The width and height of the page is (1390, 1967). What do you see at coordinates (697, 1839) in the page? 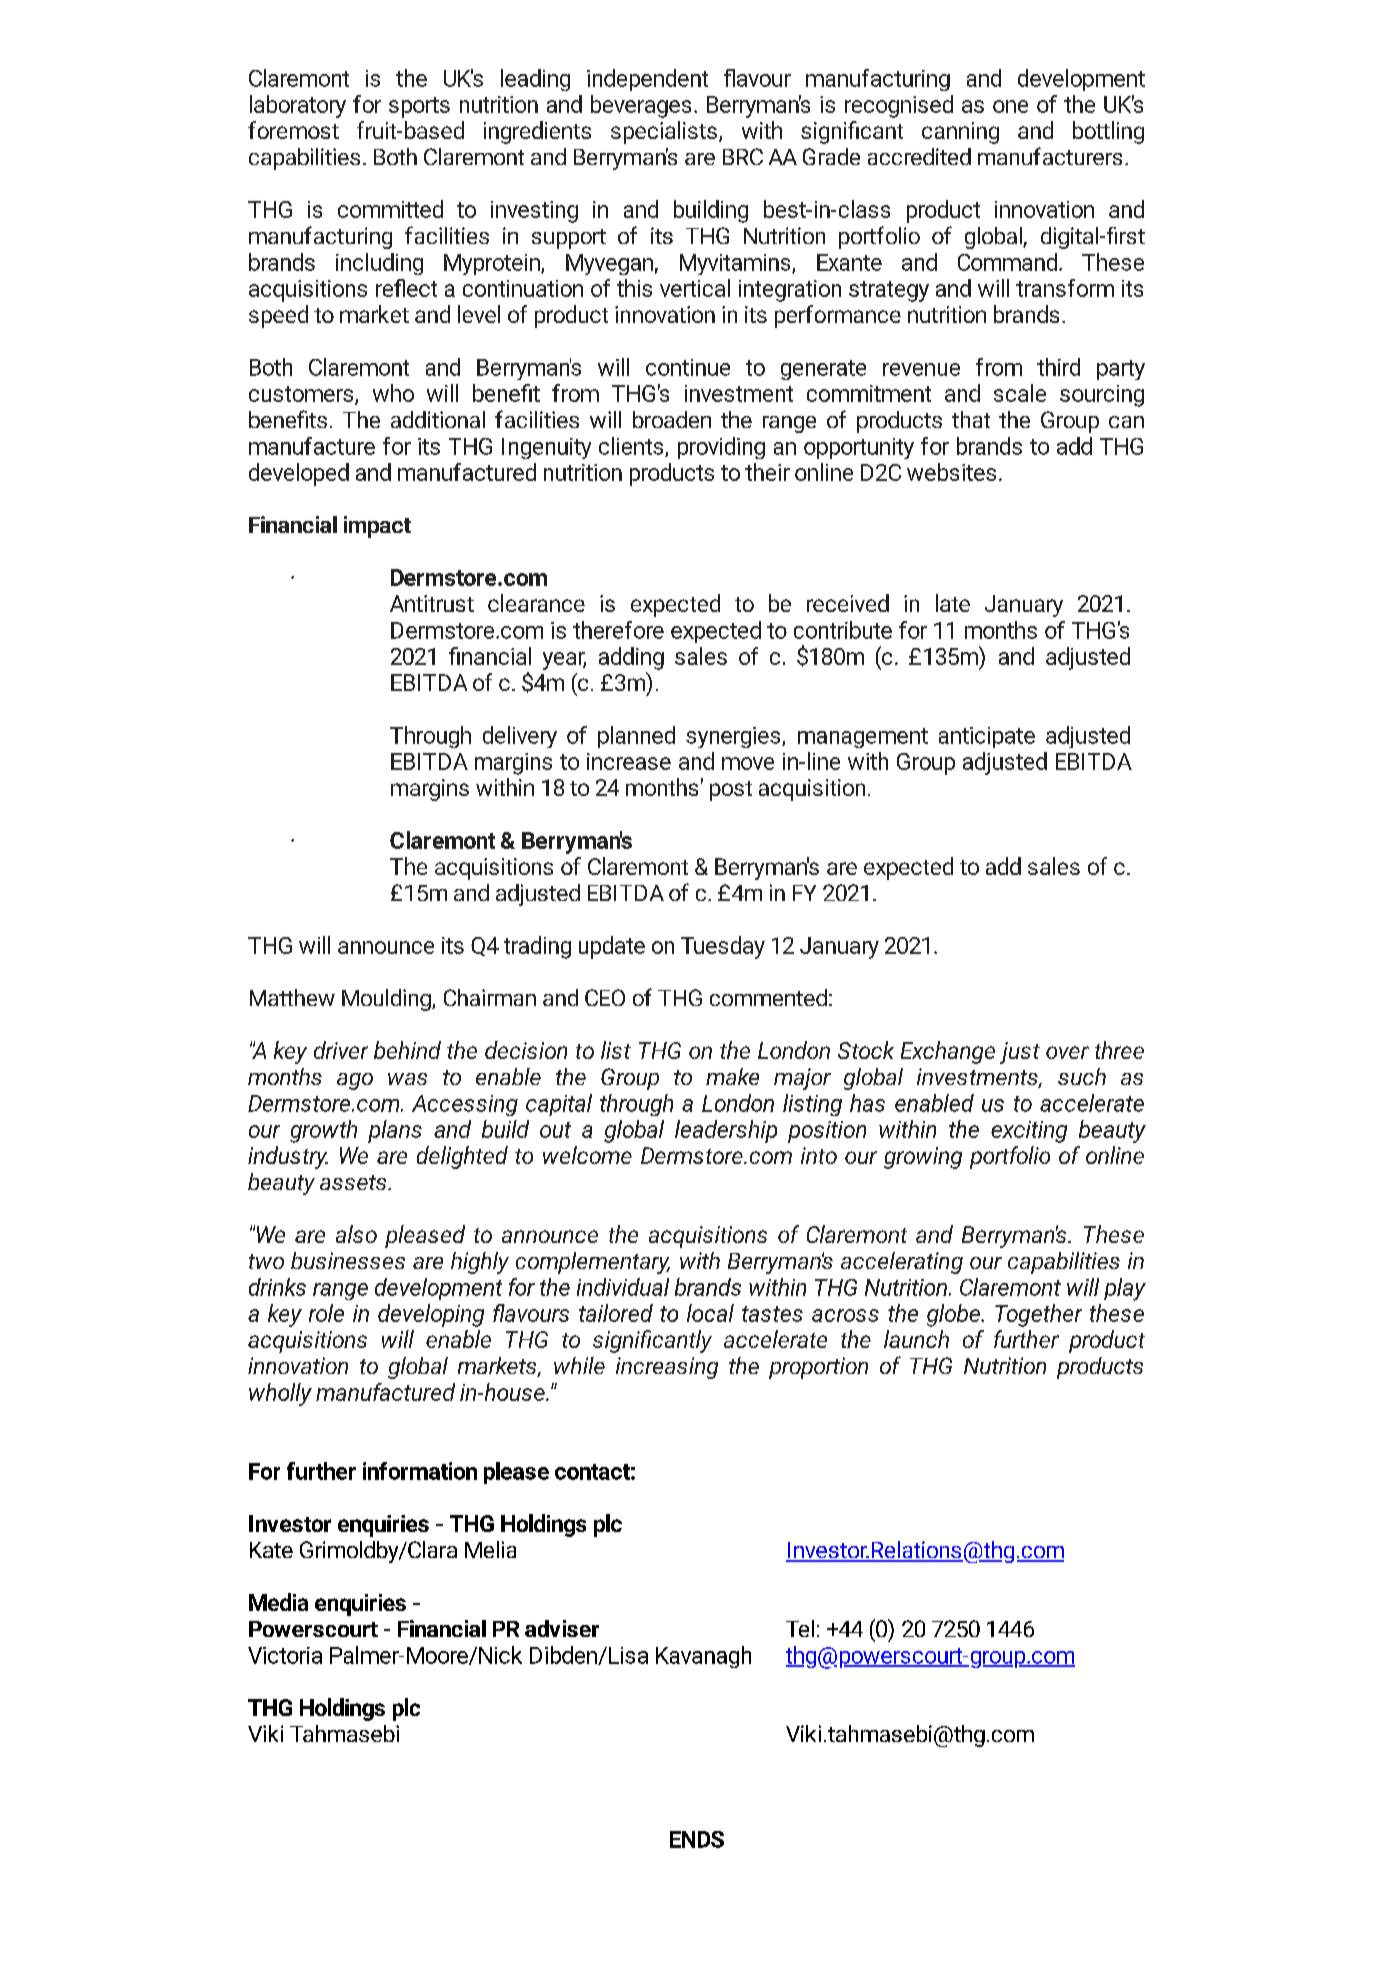
I see `ENDS` at bounding box center [697, 1839].
